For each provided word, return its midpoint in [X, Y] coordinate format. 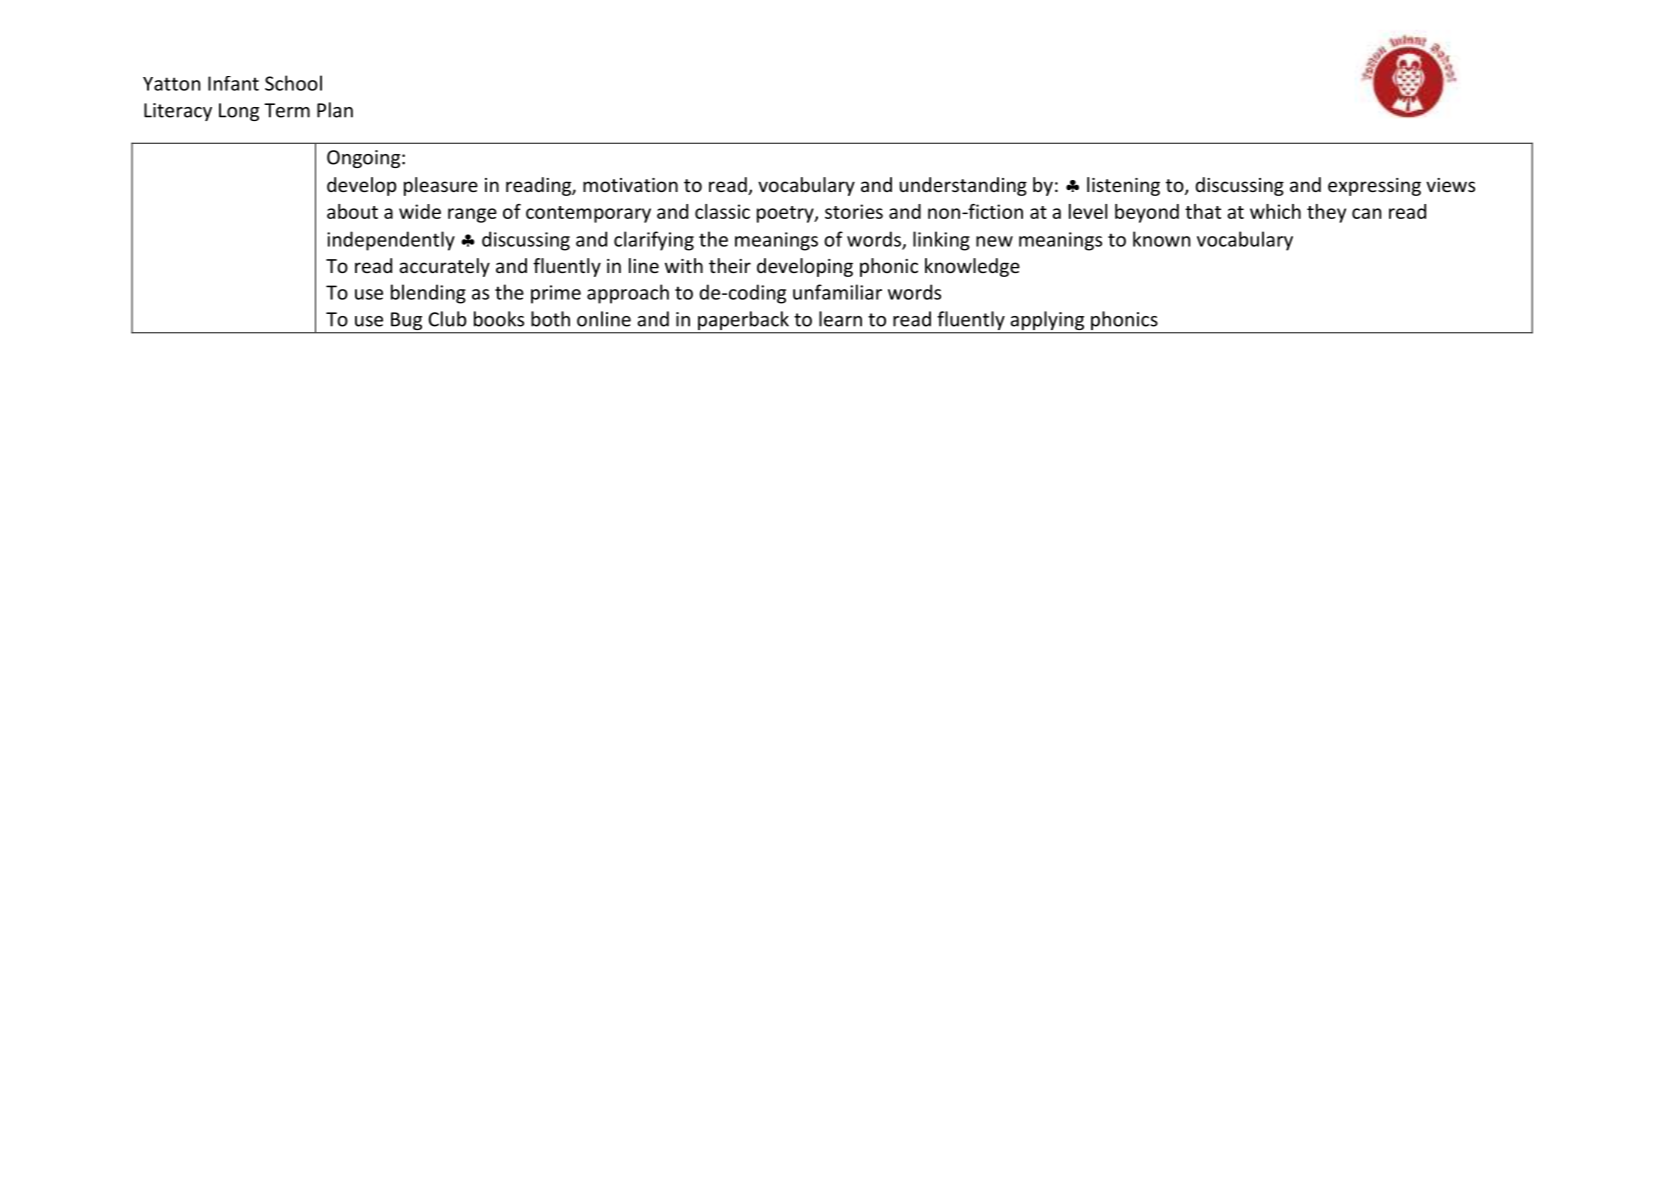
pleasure [441, 186]
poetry [786, 214]
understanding [963, 186]
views [1450, 185]
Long [239, 112]
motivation [630, 185]
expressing [1374, 187]
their [730, 265]
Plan [335, 110]
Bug [406, 321]
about [352, 211]
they [1326, 213]
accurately [444, 267]
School [293, 83]
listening [1123, 186]
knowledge [972, 267]
